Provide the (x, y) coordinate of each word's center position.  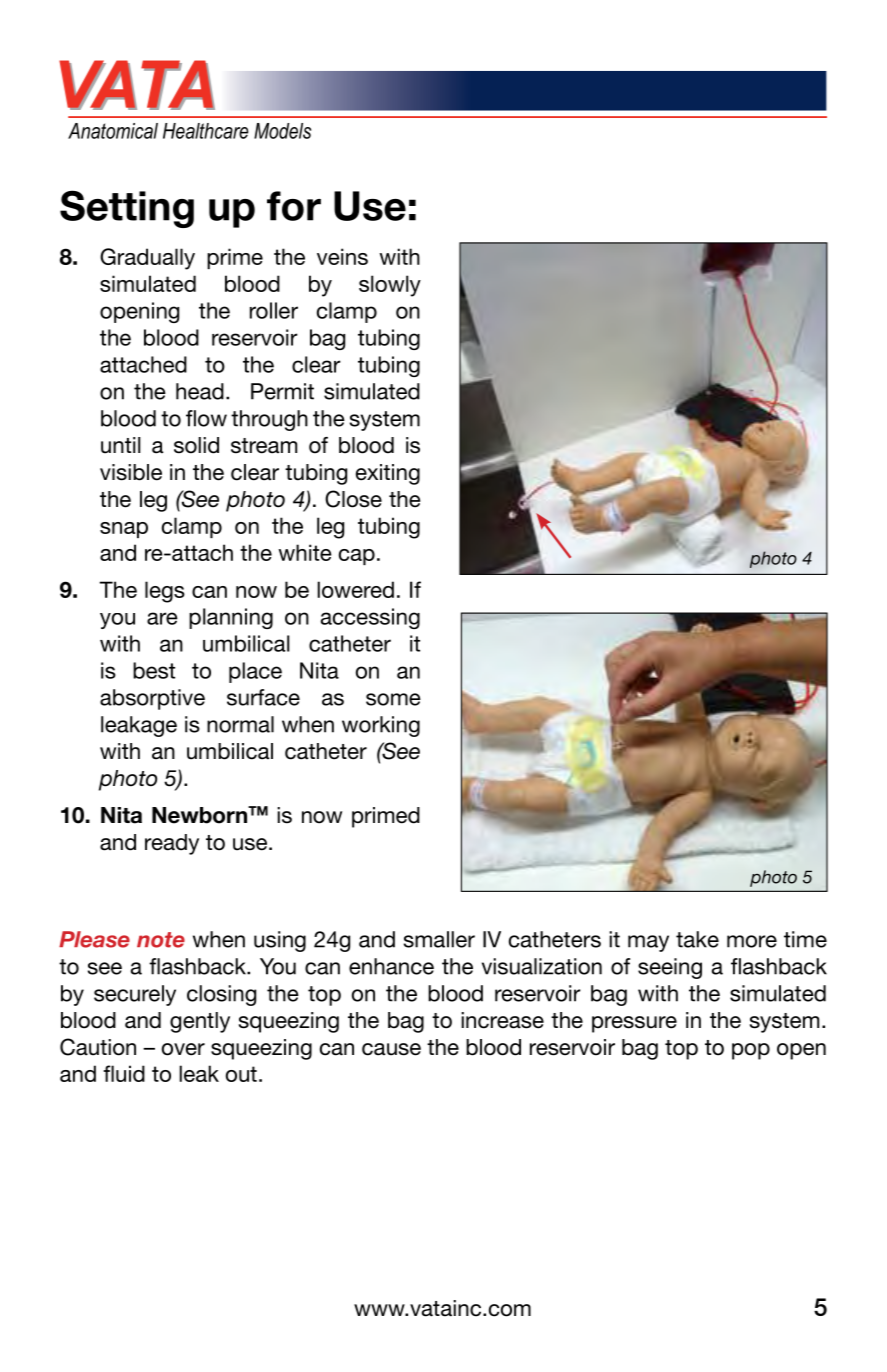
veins (342, 256)
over (183, 1049)
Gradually (147, 259)
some (393, 699)
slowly (390, 286)
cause (391, 1049)
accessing (370, 618)
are (162, 618)
